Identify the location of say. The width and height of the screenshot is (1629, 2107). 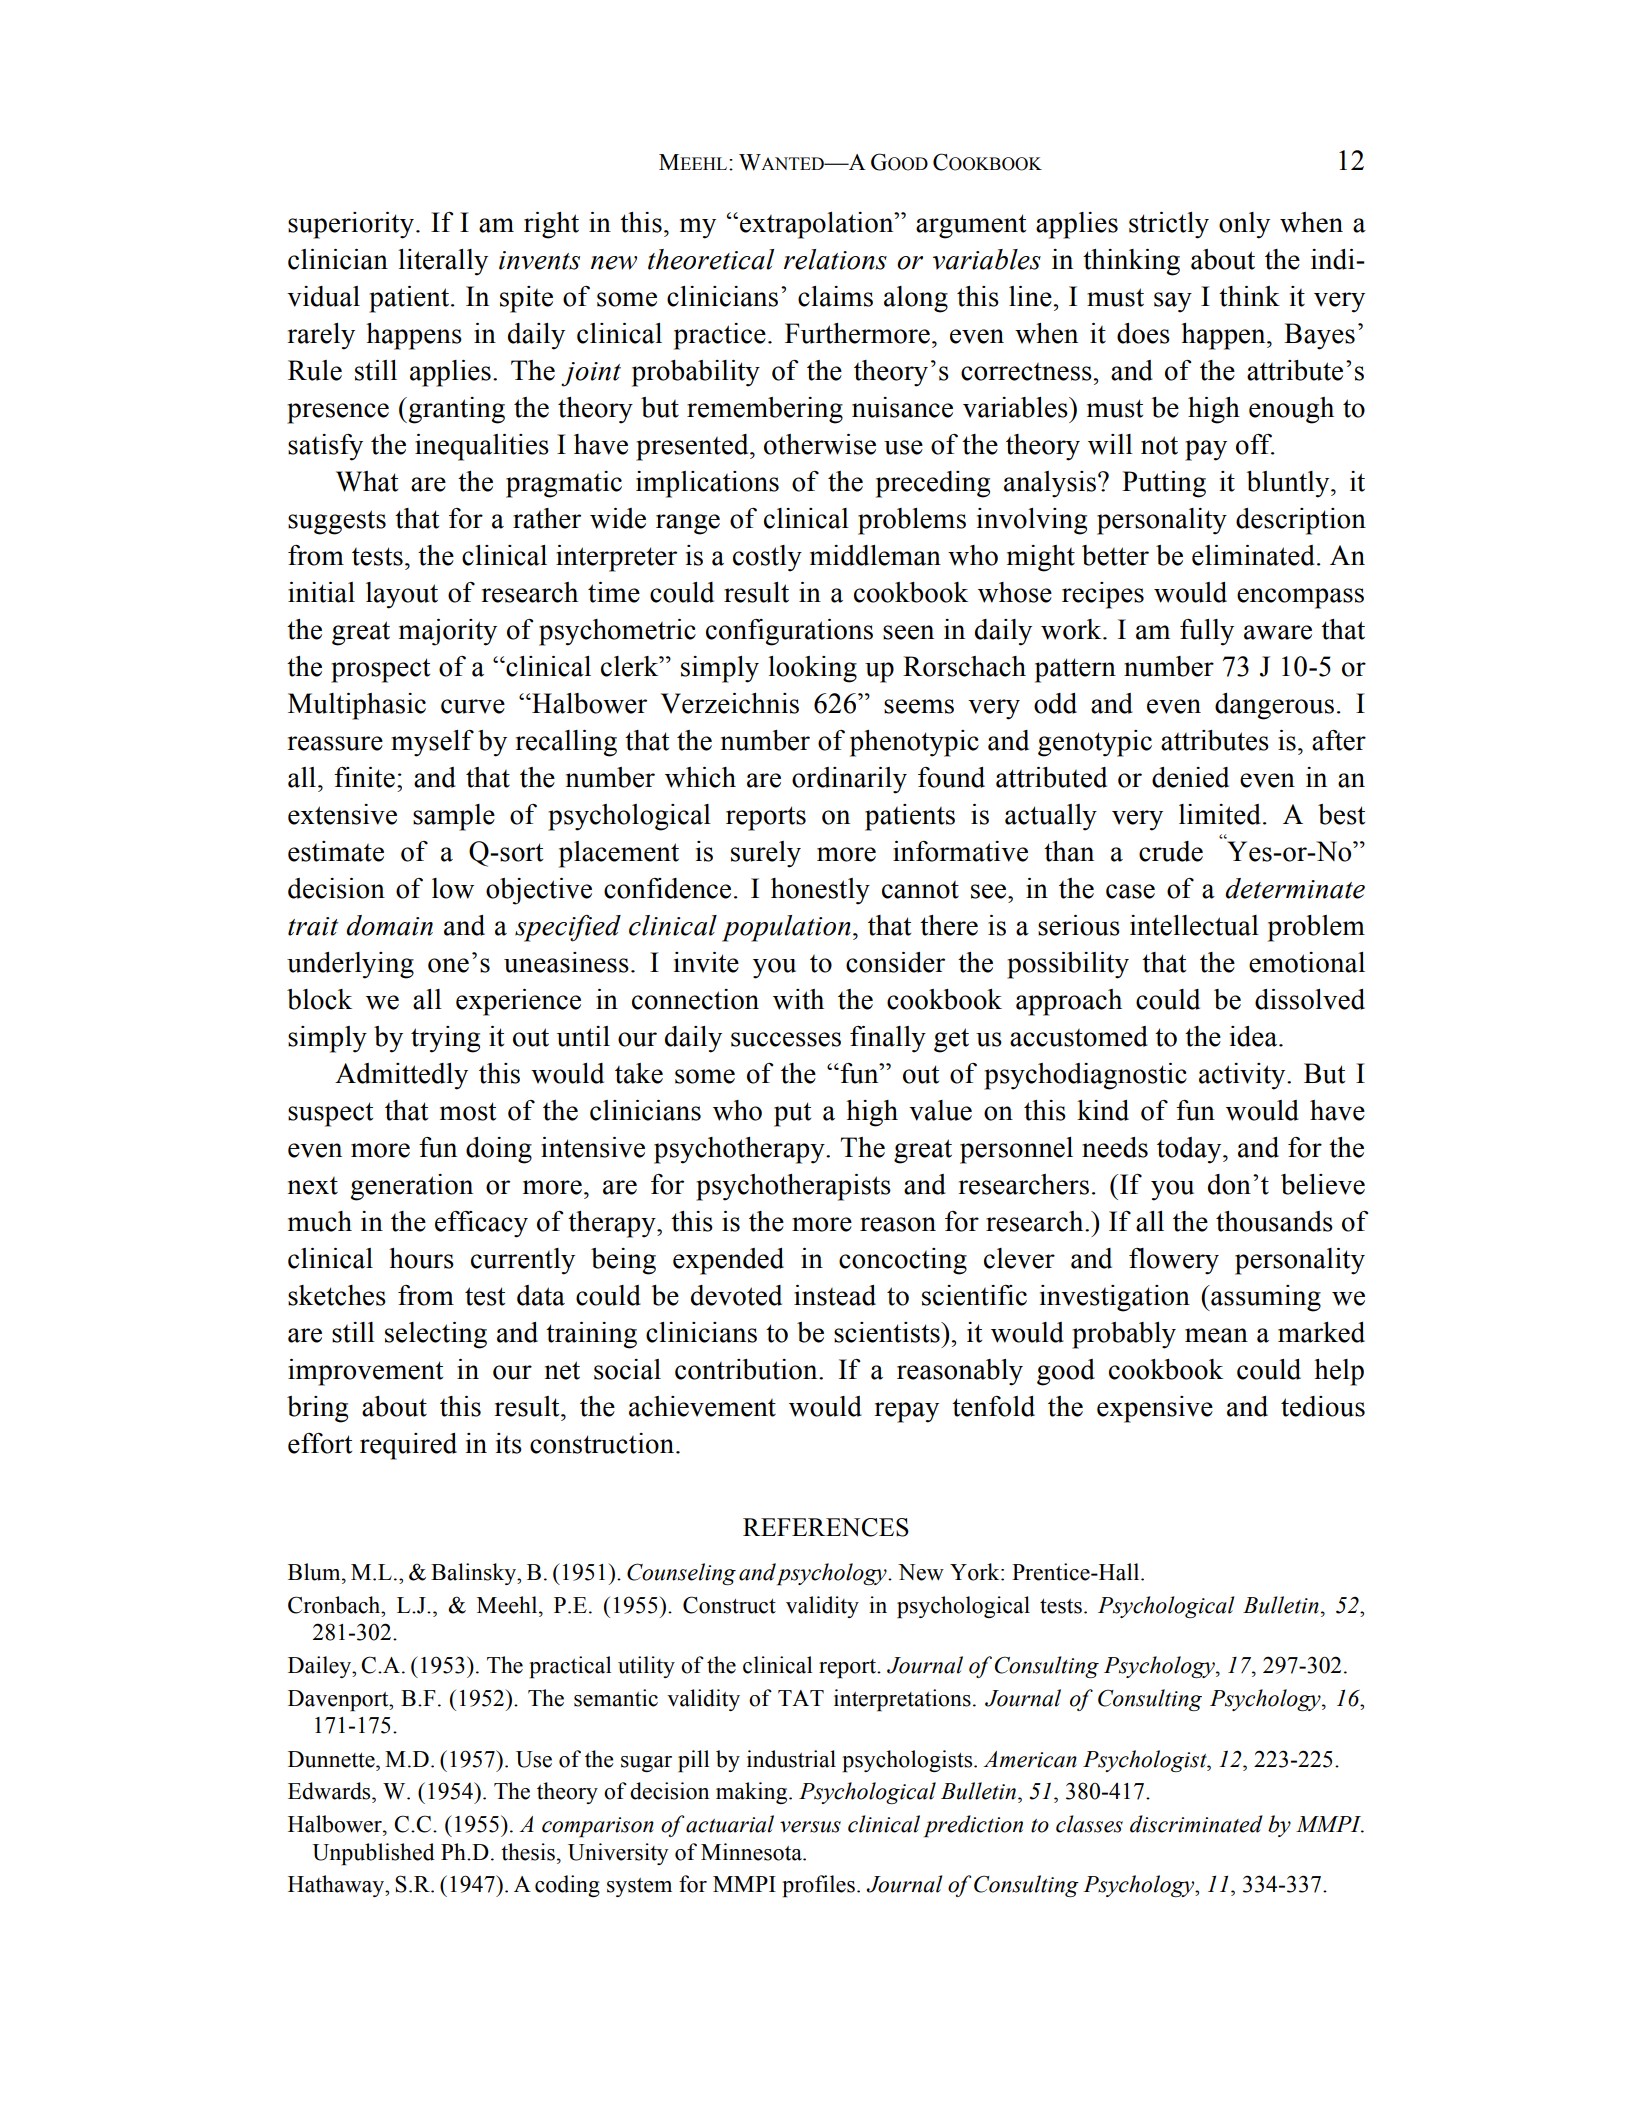
(1173, 302).
